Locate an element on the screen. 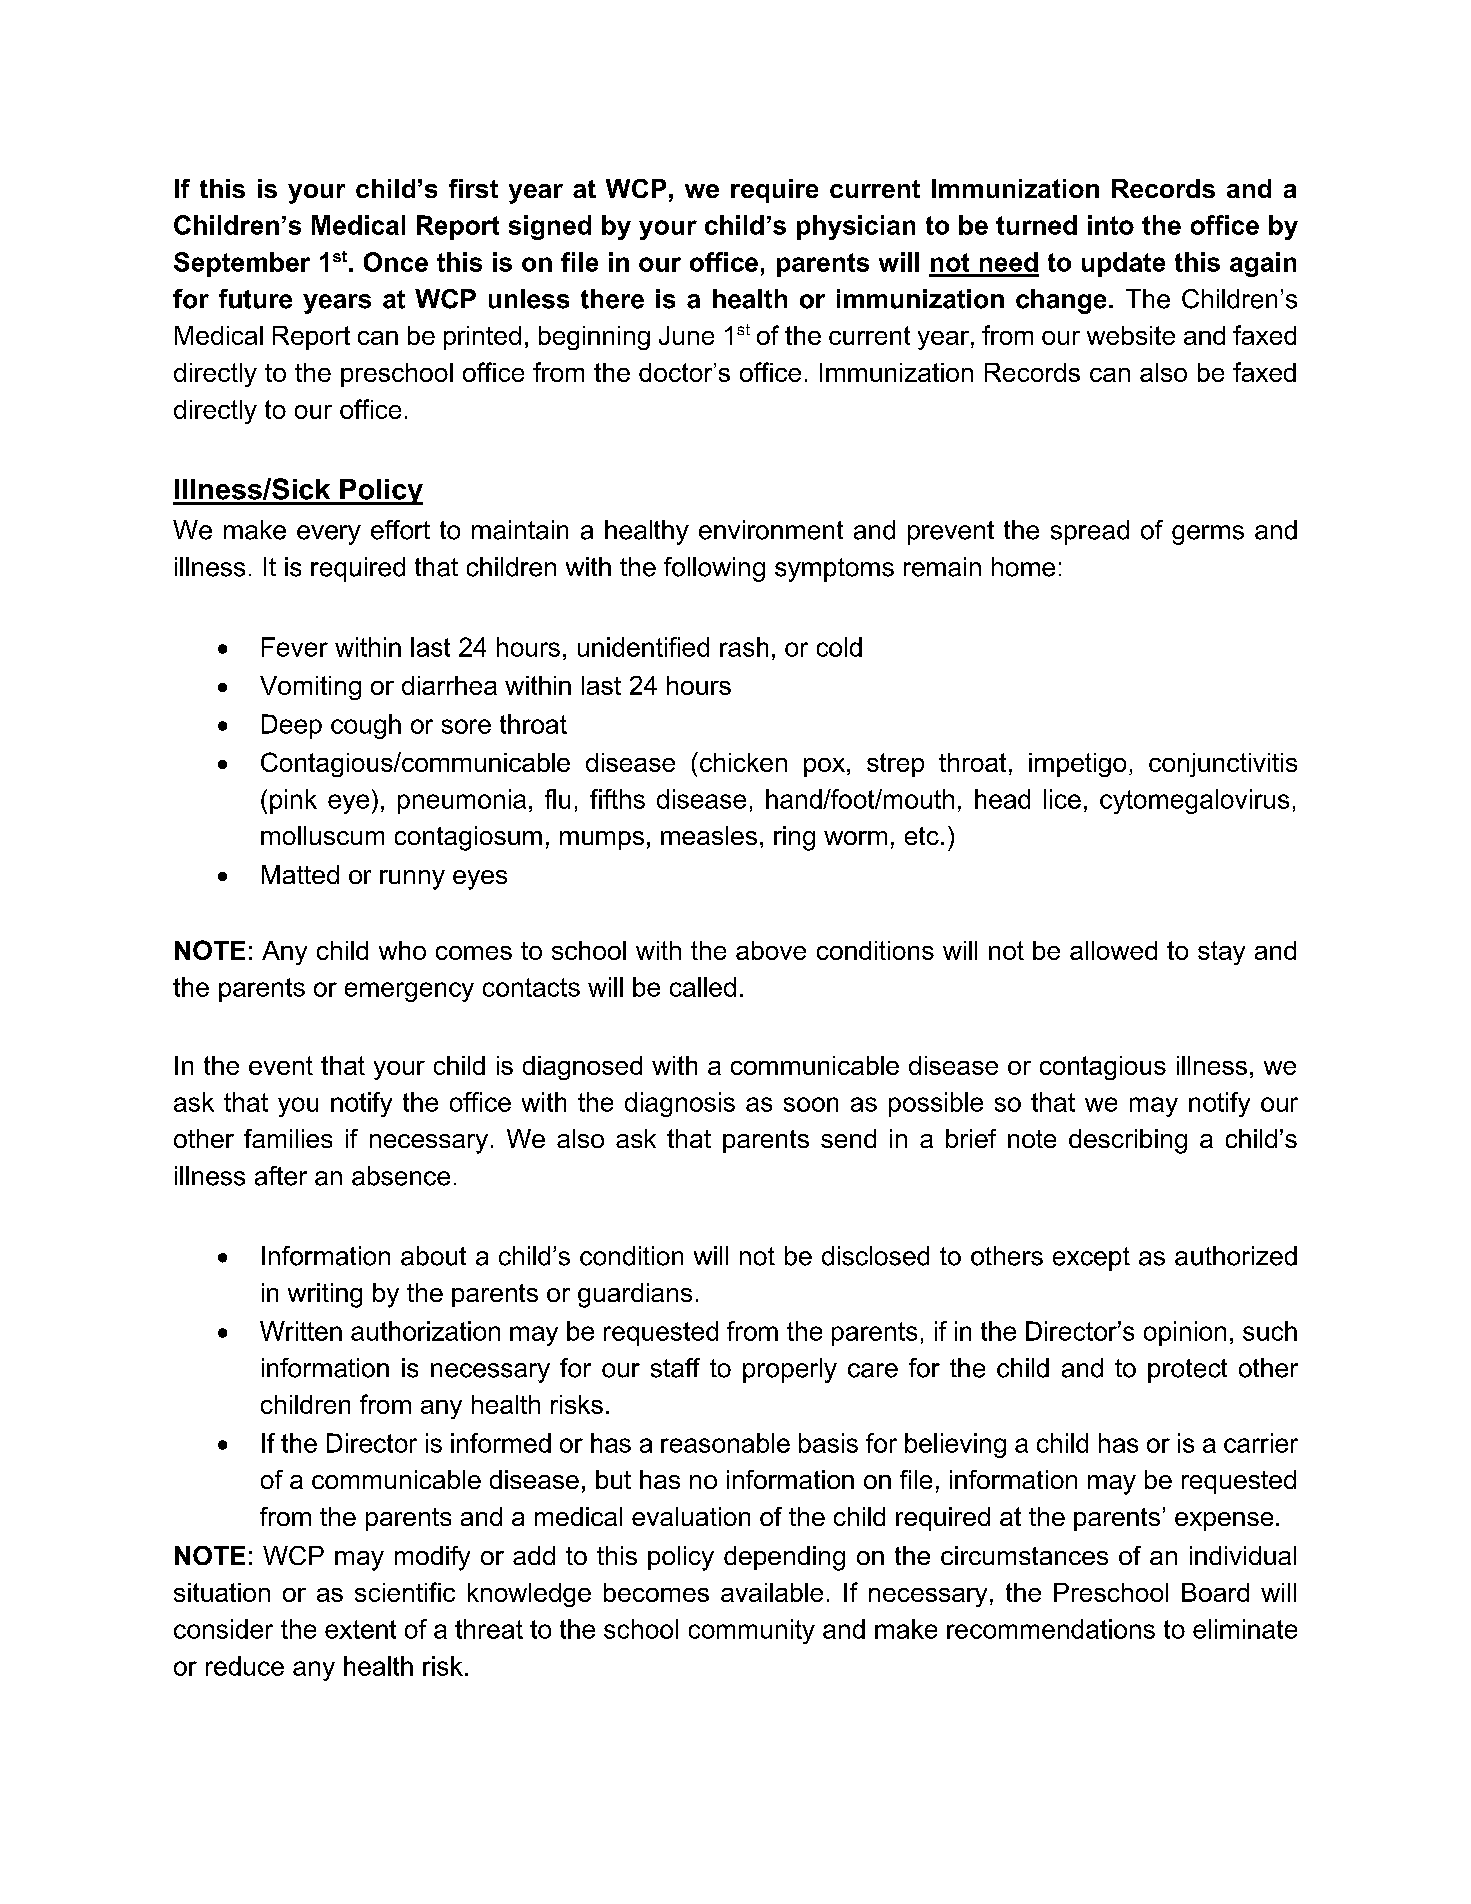 The width and height of the screenshot is (1471, 1904). community is located at coordinates (752, 1631).
